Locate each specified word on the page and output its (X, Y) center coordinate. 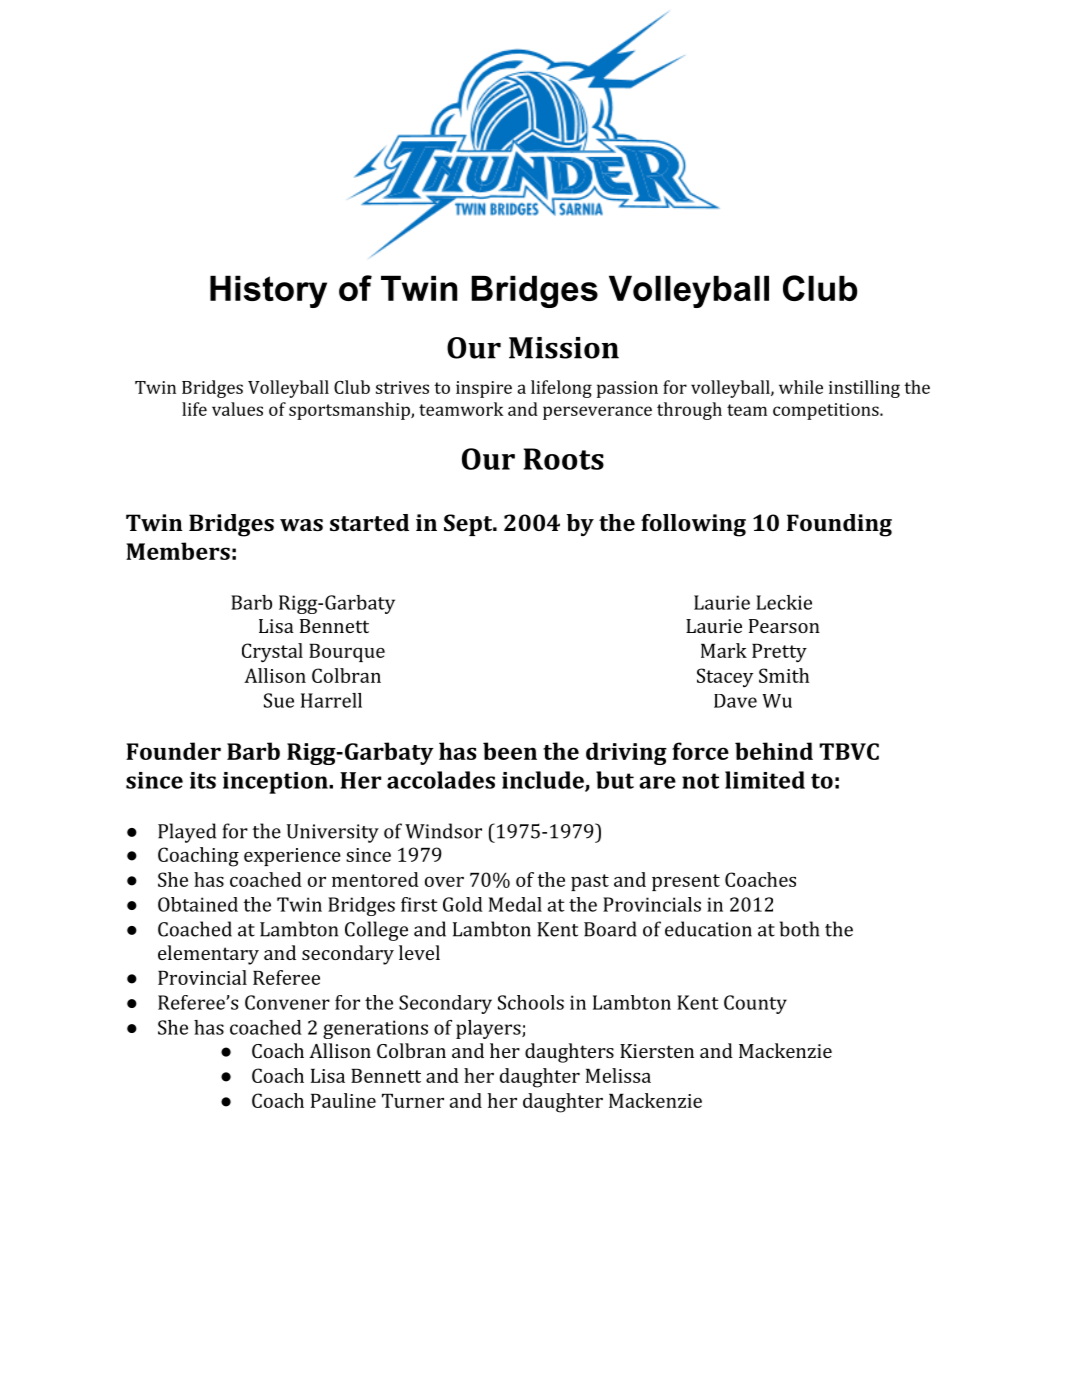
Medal (515, 904)
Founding (839, 525)
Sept (469, 525)
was (301, 525)
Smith (784, 675)
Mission (564, 348)
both (799, 929)
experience (292, 857)
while (801, 387)
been (510, 751)
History (268, 291)
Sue (279, 700)
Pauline (343, 1100)
